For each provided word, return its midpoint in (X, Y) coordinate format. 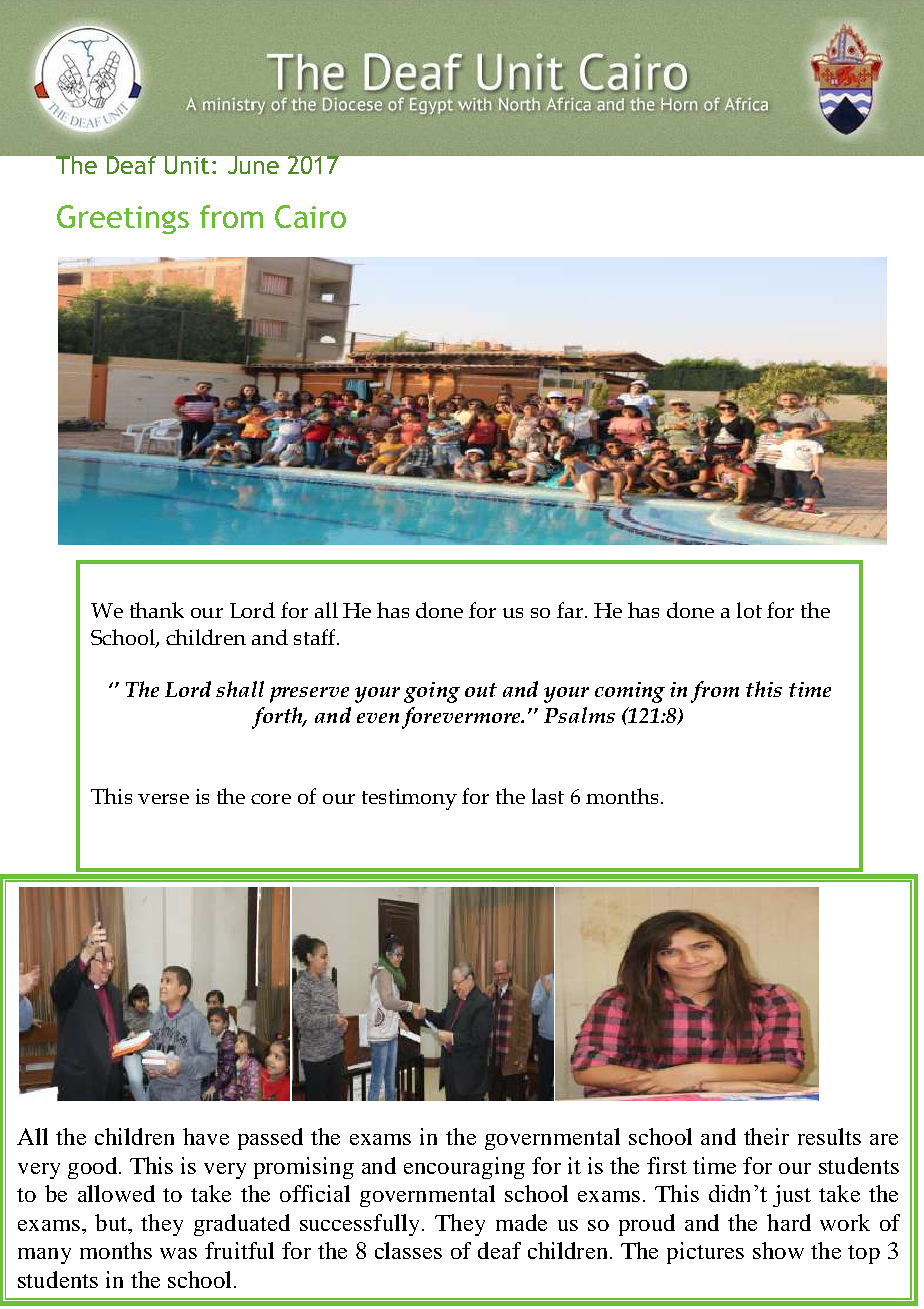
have (206, 1136)
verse (163, 799)
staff (316, 637)
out (481, 690)
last (548, 796)
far (570, 610)
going (432, 692)
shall (240, 689)
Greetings (123, 219)
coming (630, 692)
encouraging (464, 1168)
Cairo (310, 216)
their (766, 1136)
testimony (409, 799)
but (112, 1224)
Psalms (579, 715)
